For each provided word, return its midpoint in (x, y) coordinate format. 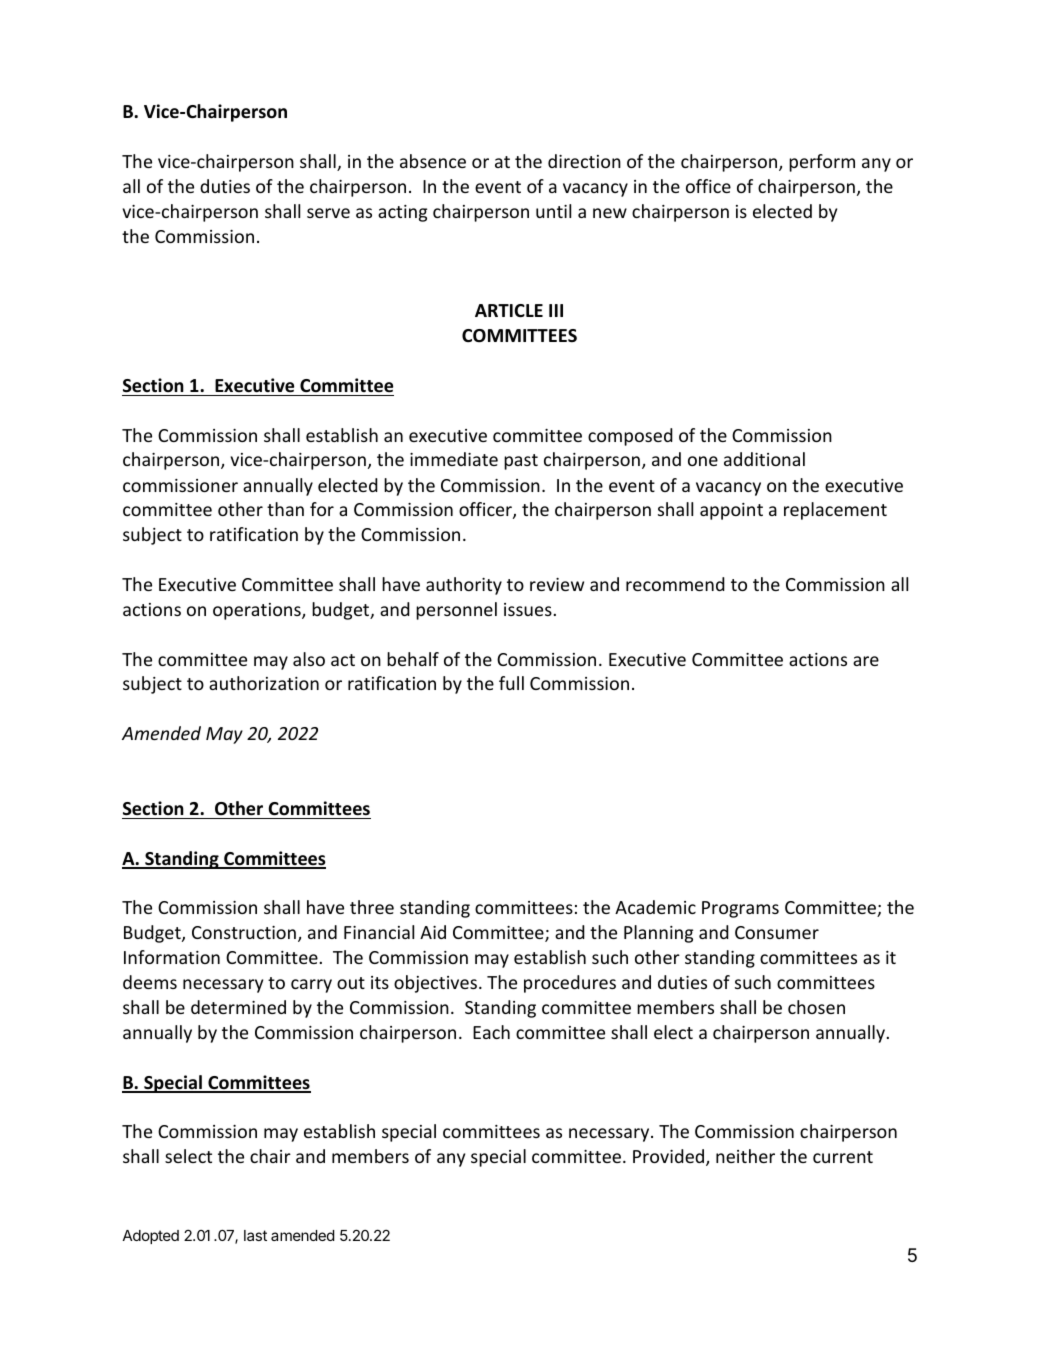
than (285, 509)
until (553, 211)
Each (491, 1032)
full (511, 683)
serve (328, 213)
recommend (675, 584)
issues (528, 609)
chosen (816, 1007)
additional (764, 459)
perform (822, 163)
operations (258, 611)
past (521, 462)
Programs (740, 909)
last (255, 1235)
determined (238, 1007)
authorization (264, 683)
